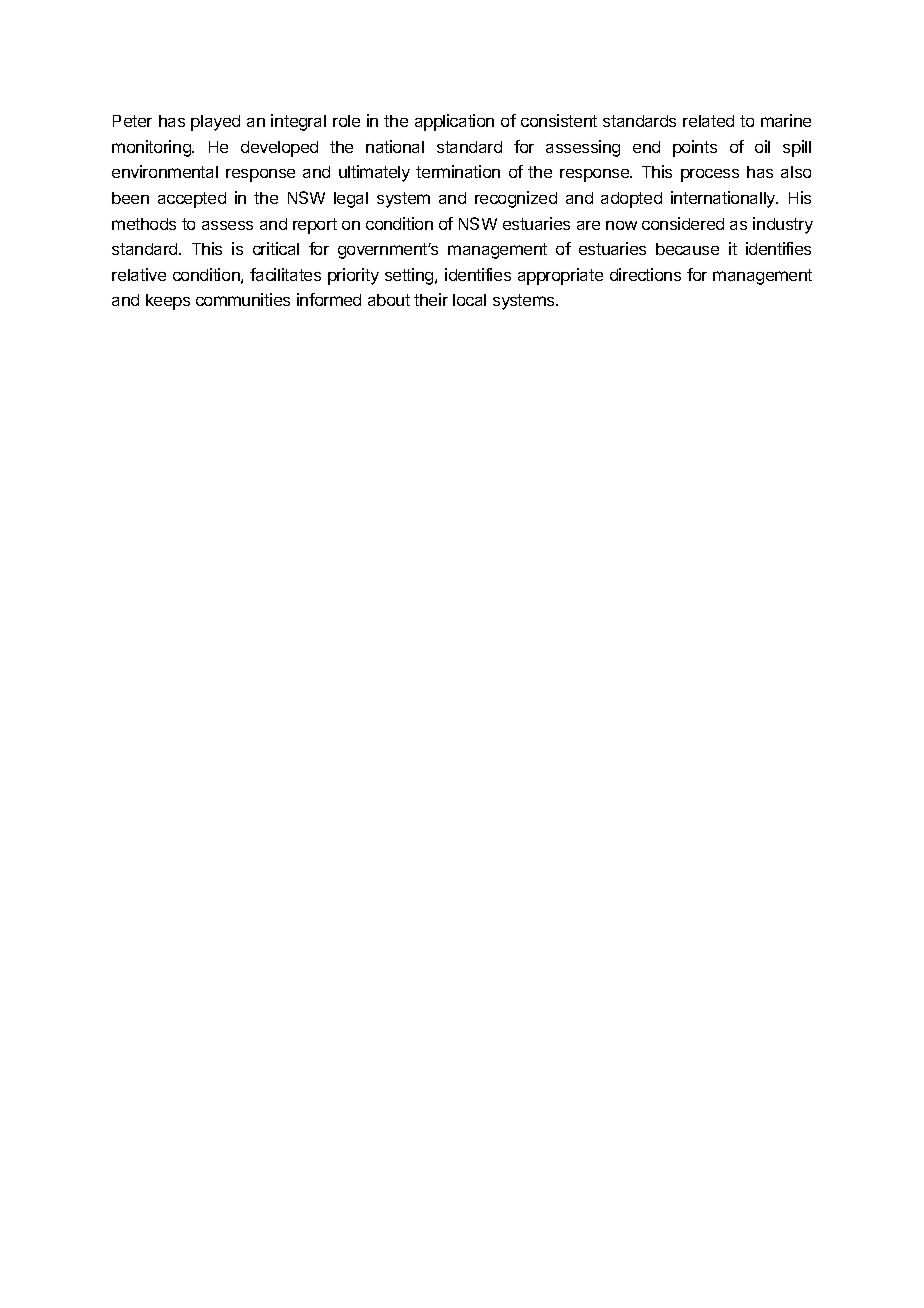  What do you see at coordinates (683, 223) in the screenshot?
I see `considered` at bounding box center [683, 223].
